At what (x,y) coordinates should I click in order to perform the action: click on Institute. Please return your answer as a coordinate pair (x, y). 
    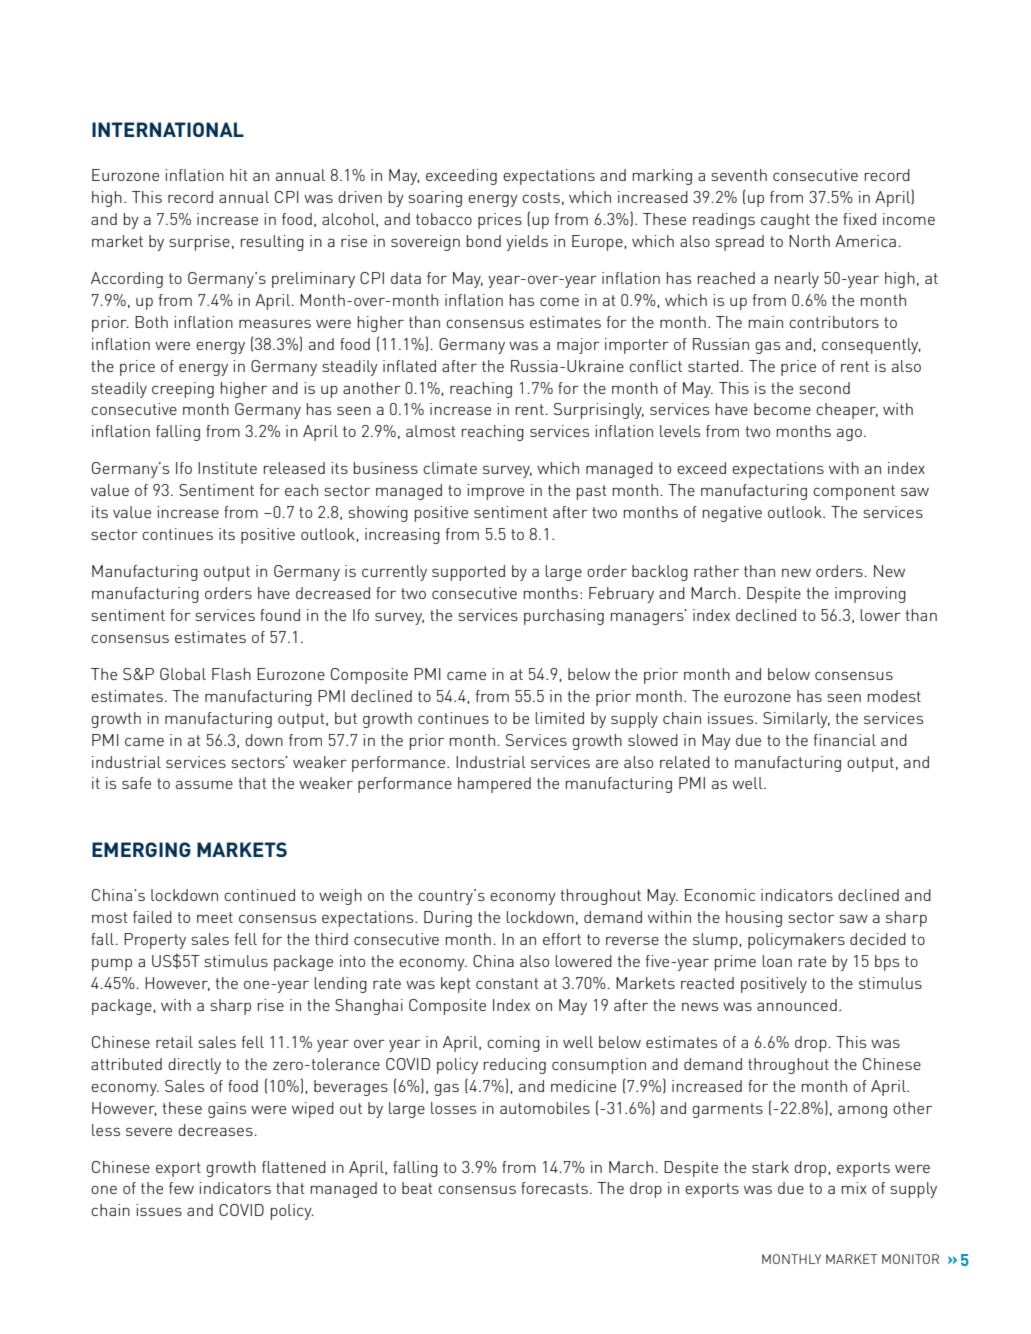
    Looking at the image, I should click on (227, 468).
